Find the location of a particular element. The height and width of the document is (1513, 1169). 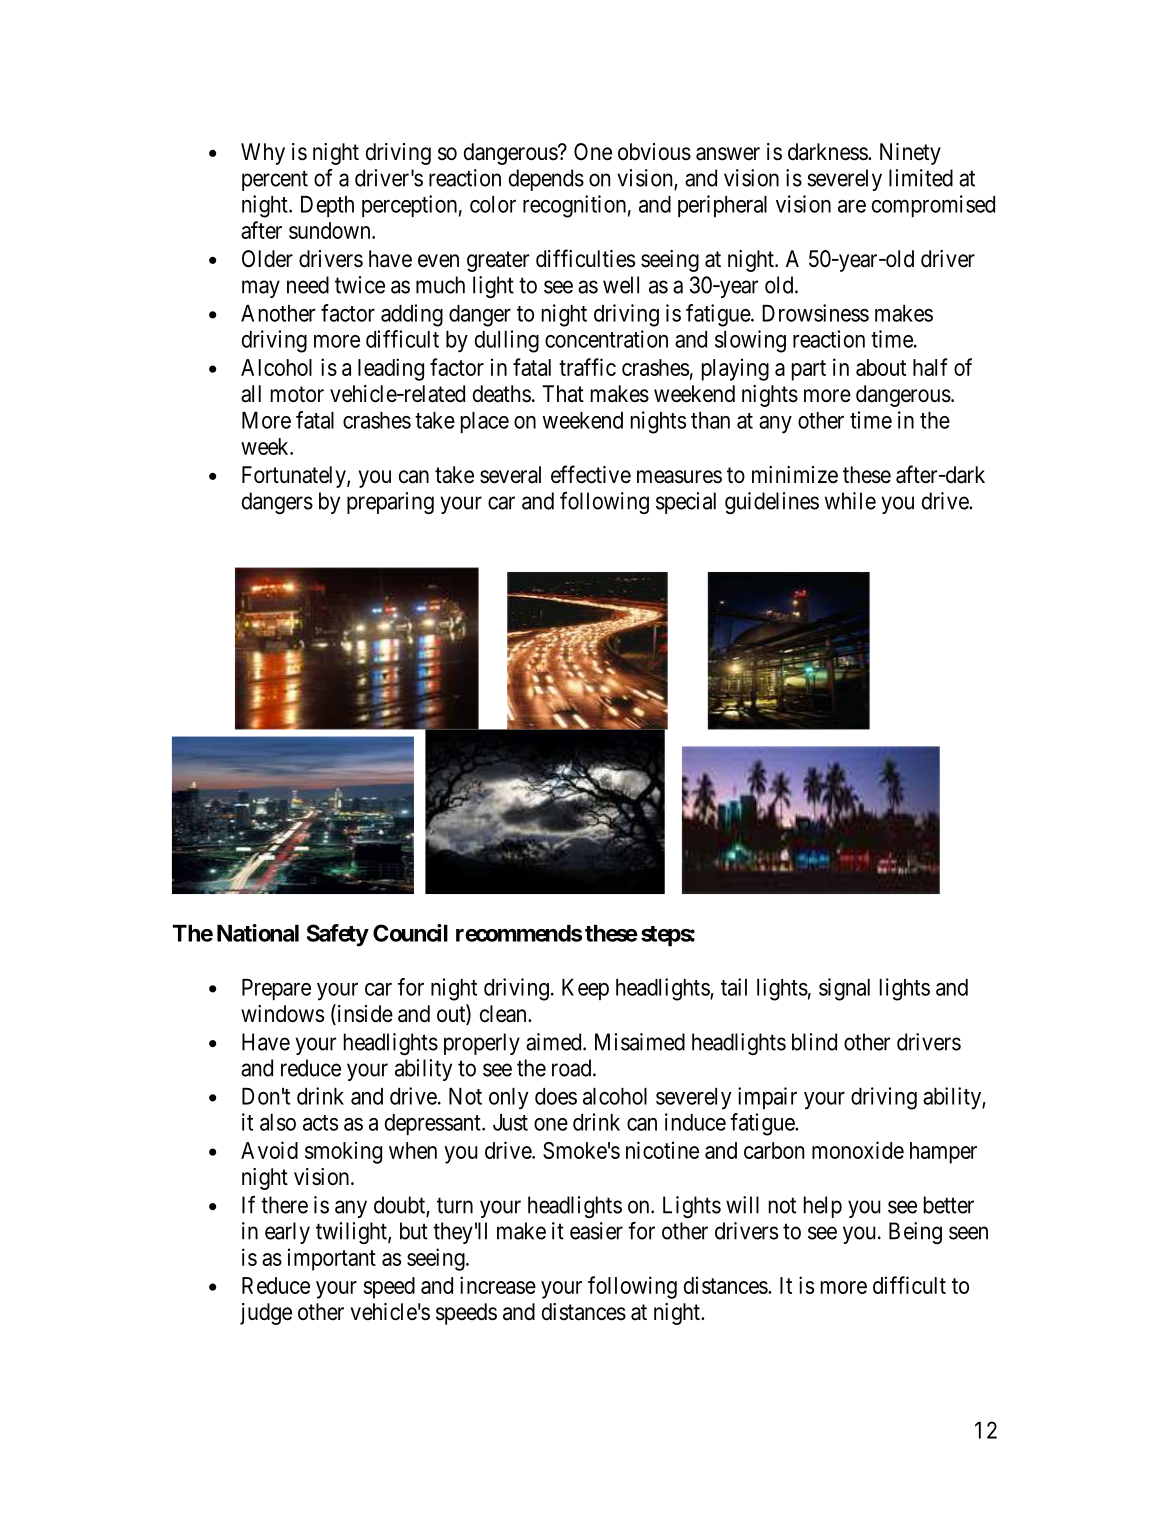

signal is located at coordinates (844, 989).
